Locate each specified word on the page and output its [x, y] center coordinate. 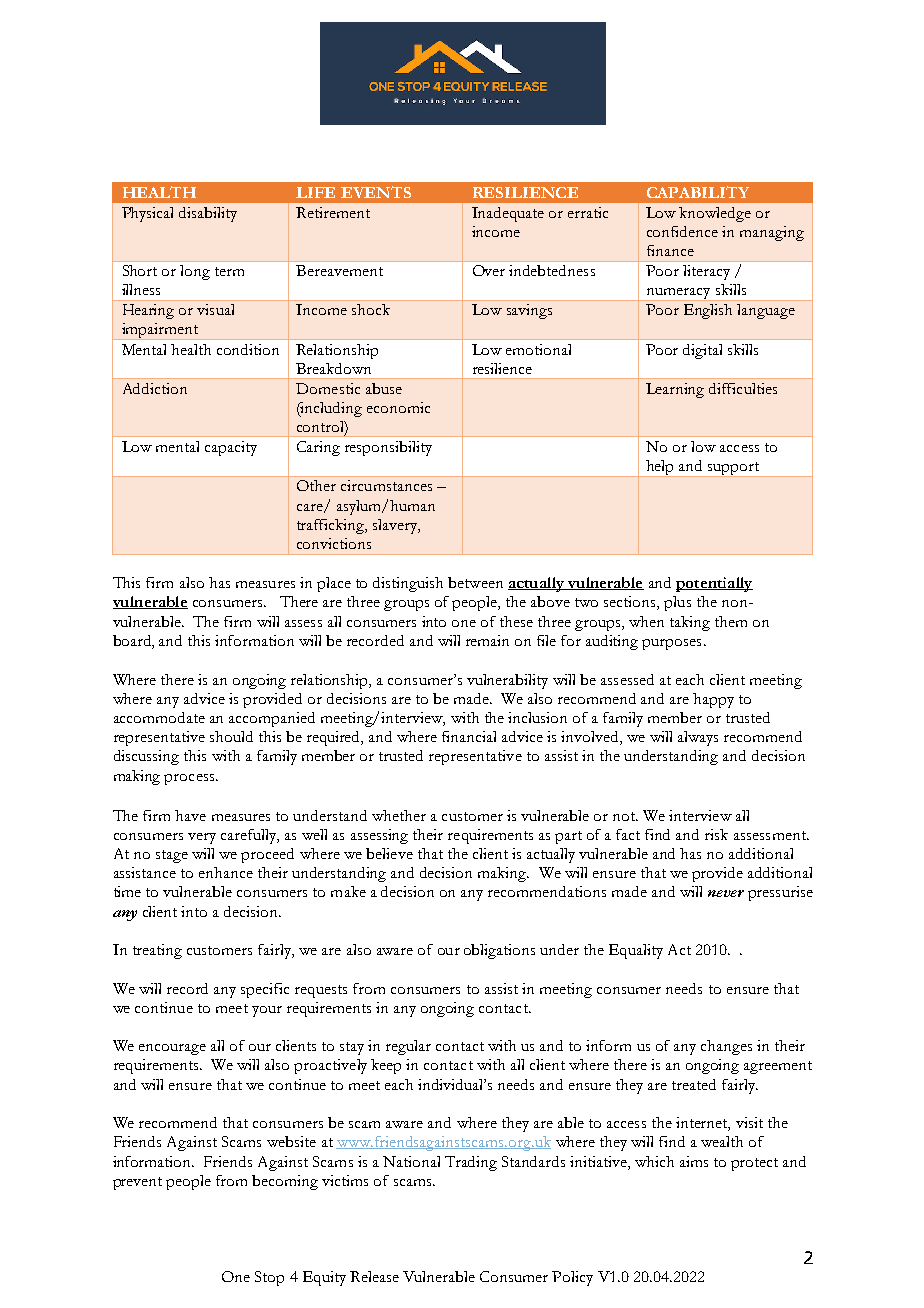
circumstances [386, 485]
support [733, 469]
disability [208, 214]
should [231, 736]
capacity [231, 448]
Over [489, 270]
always [698, 738]
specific [265, 990]
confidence [682, 231]
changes [726, 1047]
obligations [499, 951]
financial [469, 736]
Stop [269, 1278]
